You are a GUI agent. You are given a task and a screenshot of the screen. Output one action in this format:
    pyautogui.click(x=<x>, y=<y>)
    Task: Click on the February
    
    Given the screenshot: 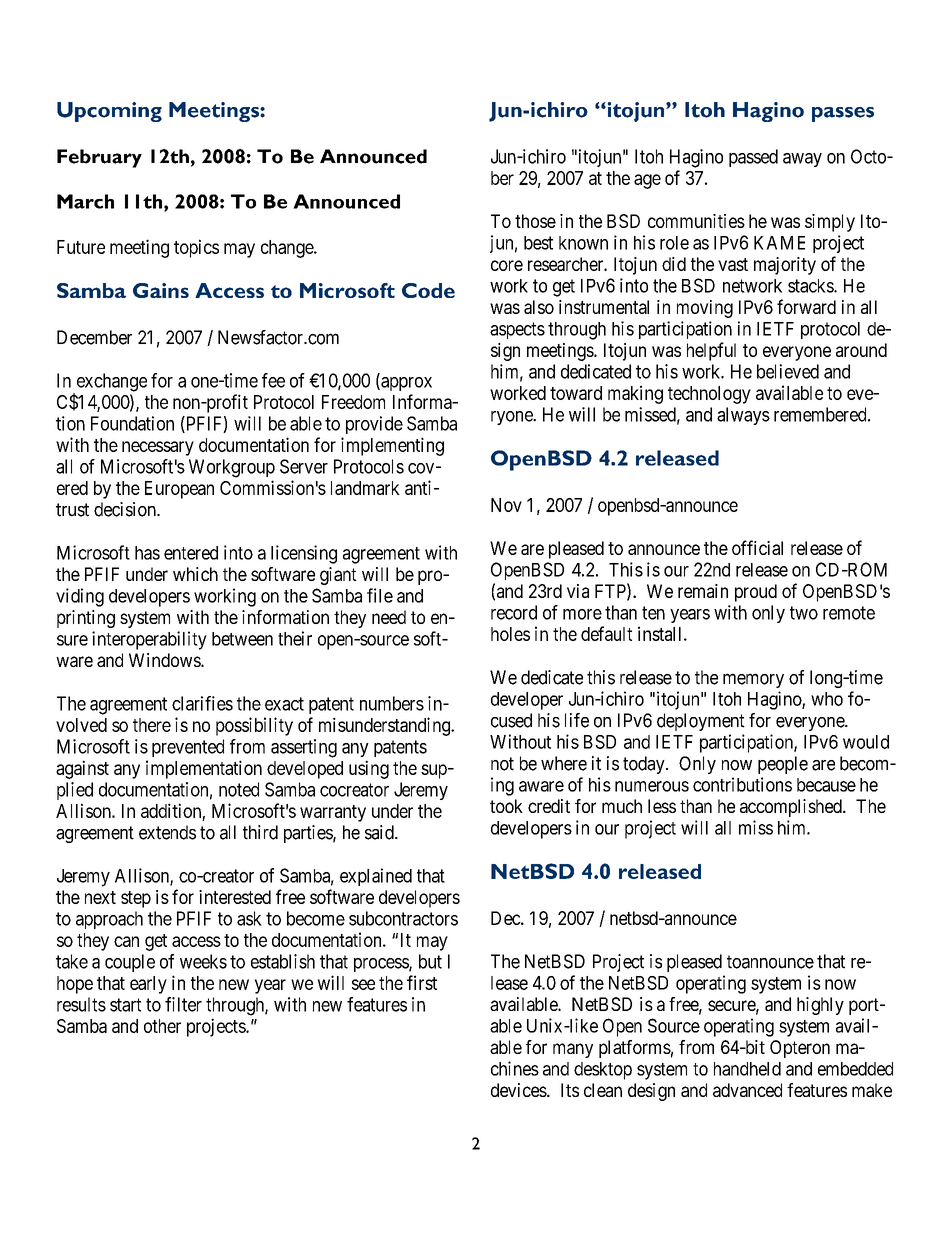 What is the action you would take?
    pyautogui.click(x=99, y=158)
